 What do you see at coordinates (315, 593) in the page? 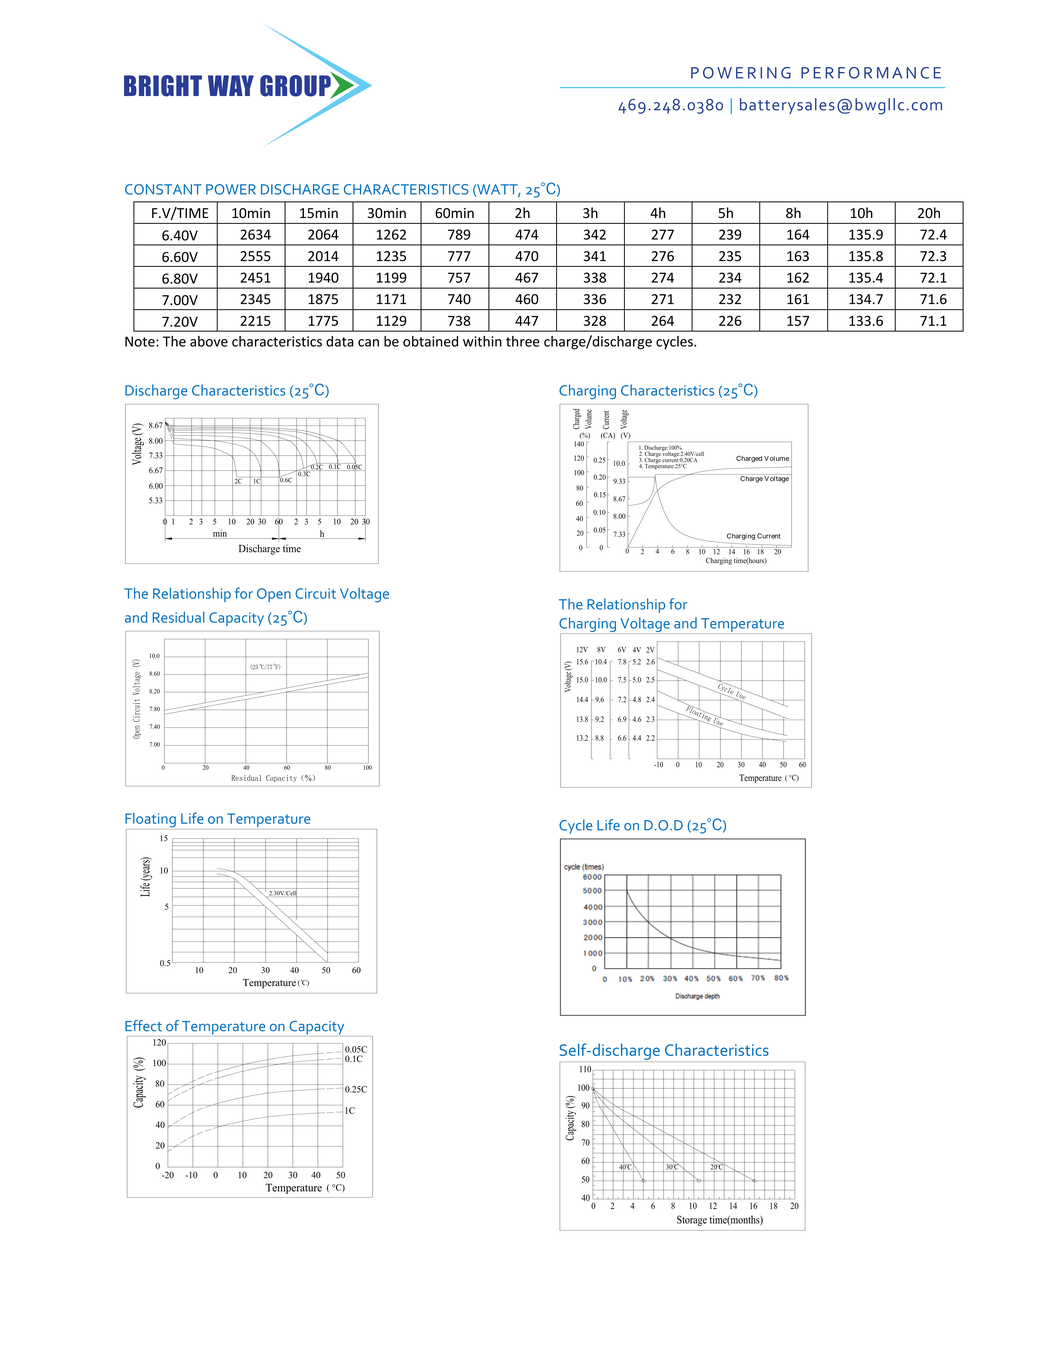
I see `Circuit` at bounding box center [315, 593].
